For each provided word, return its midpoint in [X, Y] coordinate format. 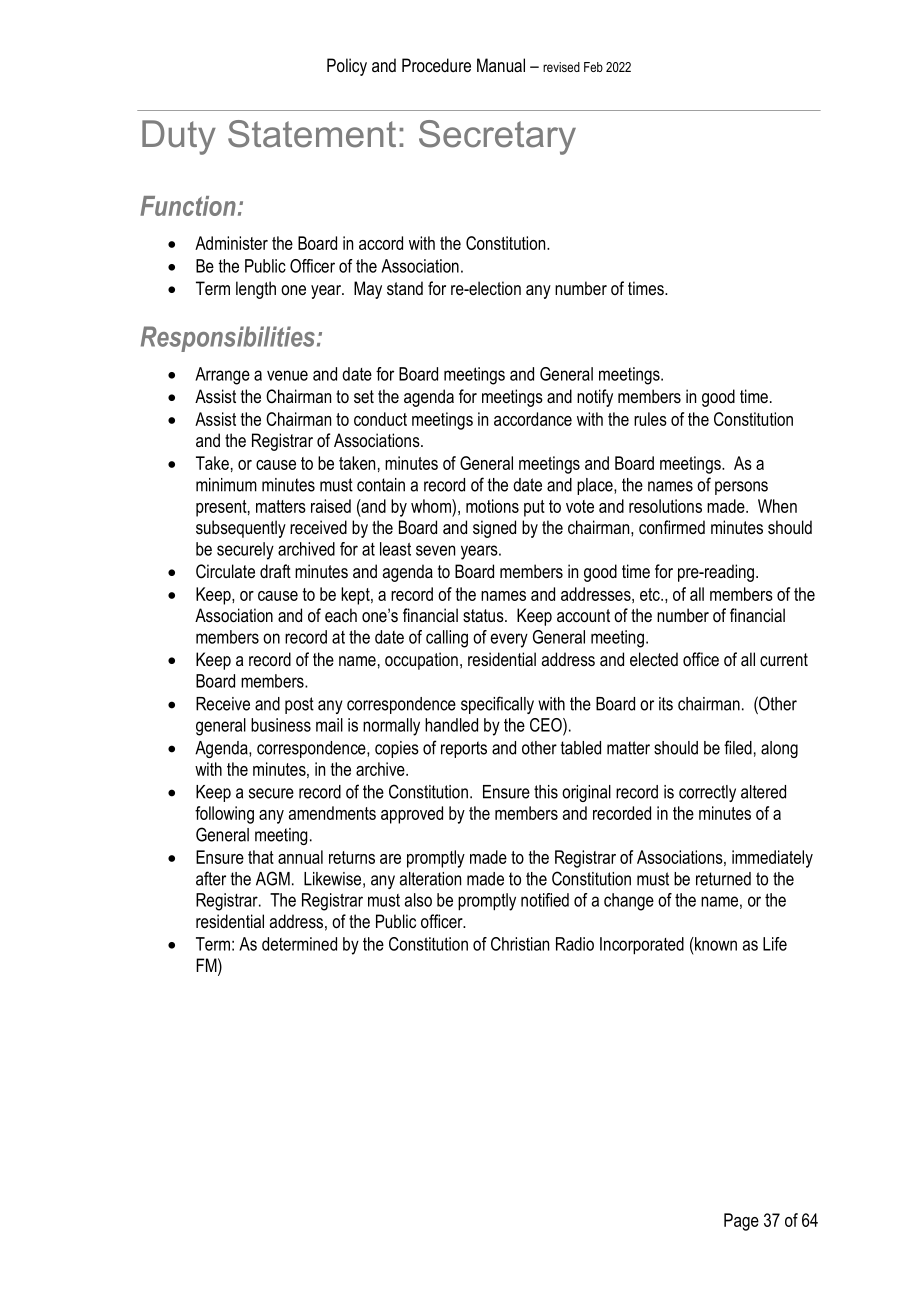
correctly [707, 793]
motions [492, 506]
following [224, 815]
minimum [226, 485]
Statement [312, 134]
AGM [273, 878]
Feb [593, 67]
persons [741, 488]
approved [412, 815]
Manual [501, 65]
